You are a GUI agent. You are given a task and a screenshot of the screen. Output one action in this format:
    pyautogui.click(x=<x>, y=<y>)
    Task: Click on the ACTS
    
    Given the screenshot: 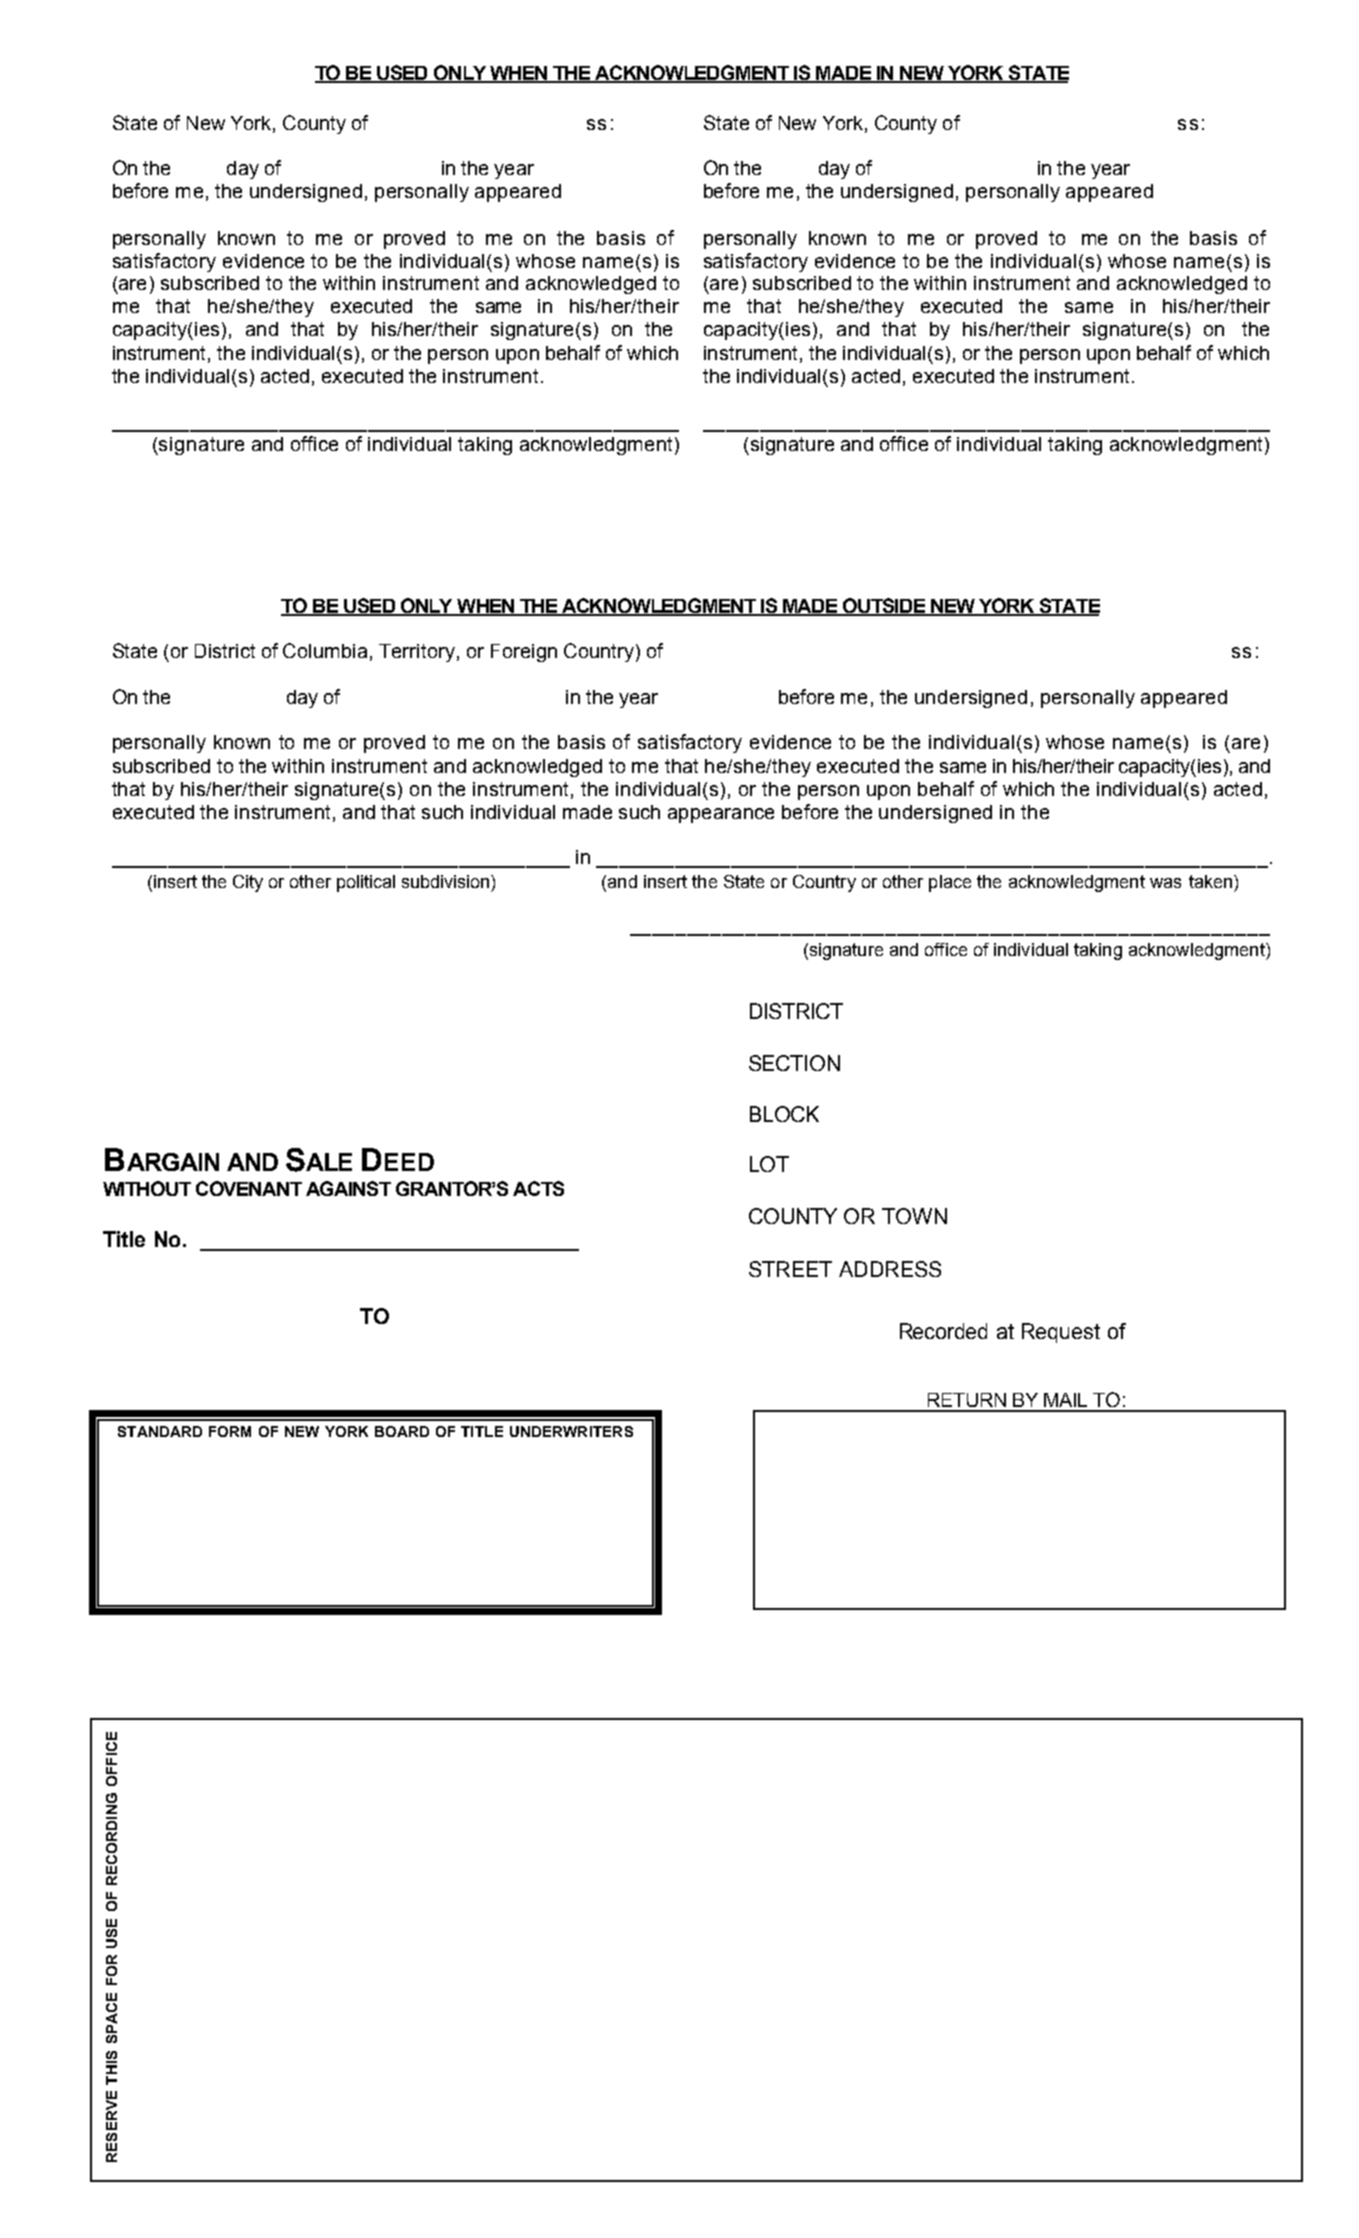 What is the action you would take?
    pyautogui.click(x=538, y=1188)
